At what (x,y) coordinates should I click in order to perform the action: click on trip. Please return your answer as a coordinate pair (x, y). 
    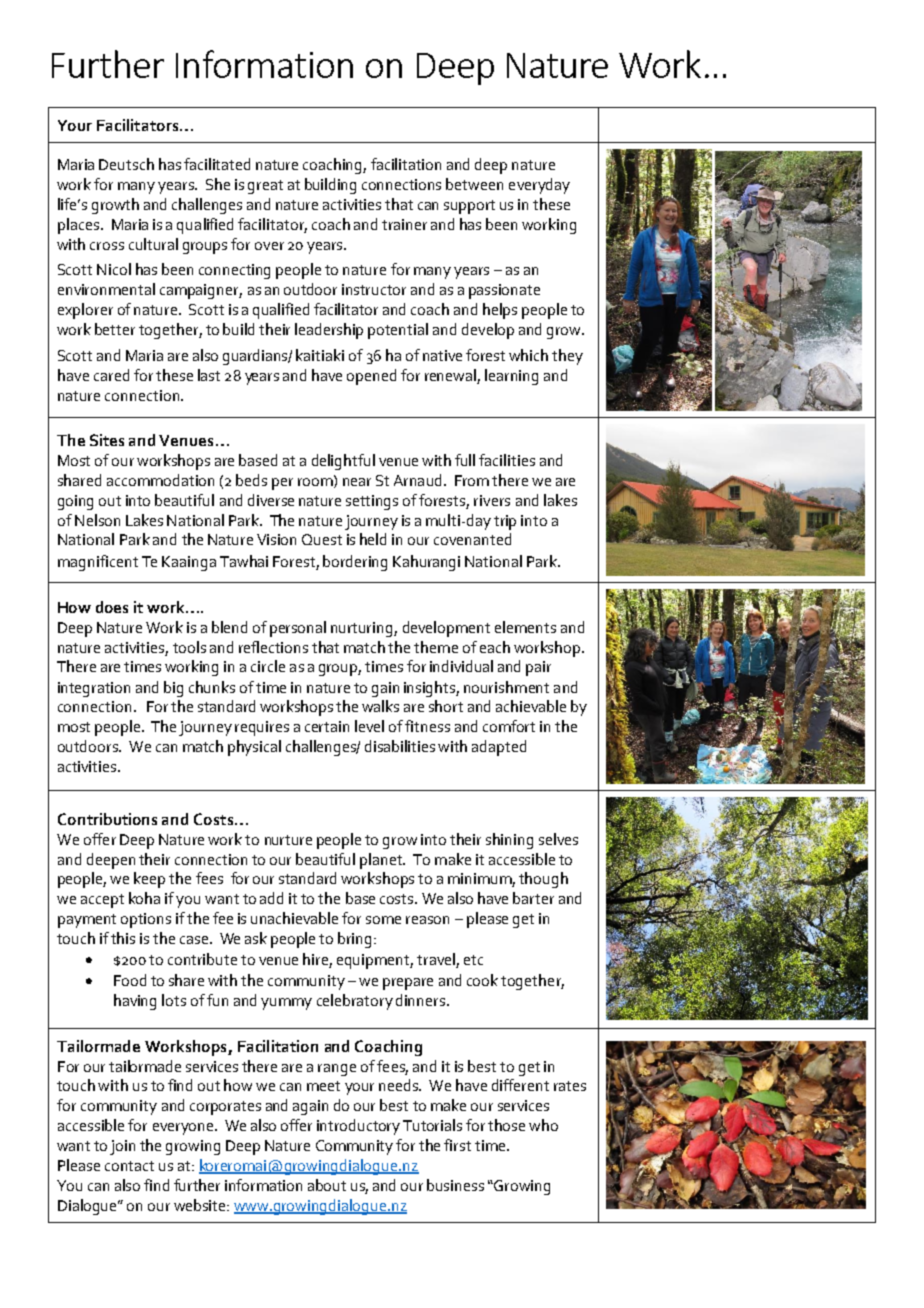
    Looking at the image, I should click on (505, 522).
